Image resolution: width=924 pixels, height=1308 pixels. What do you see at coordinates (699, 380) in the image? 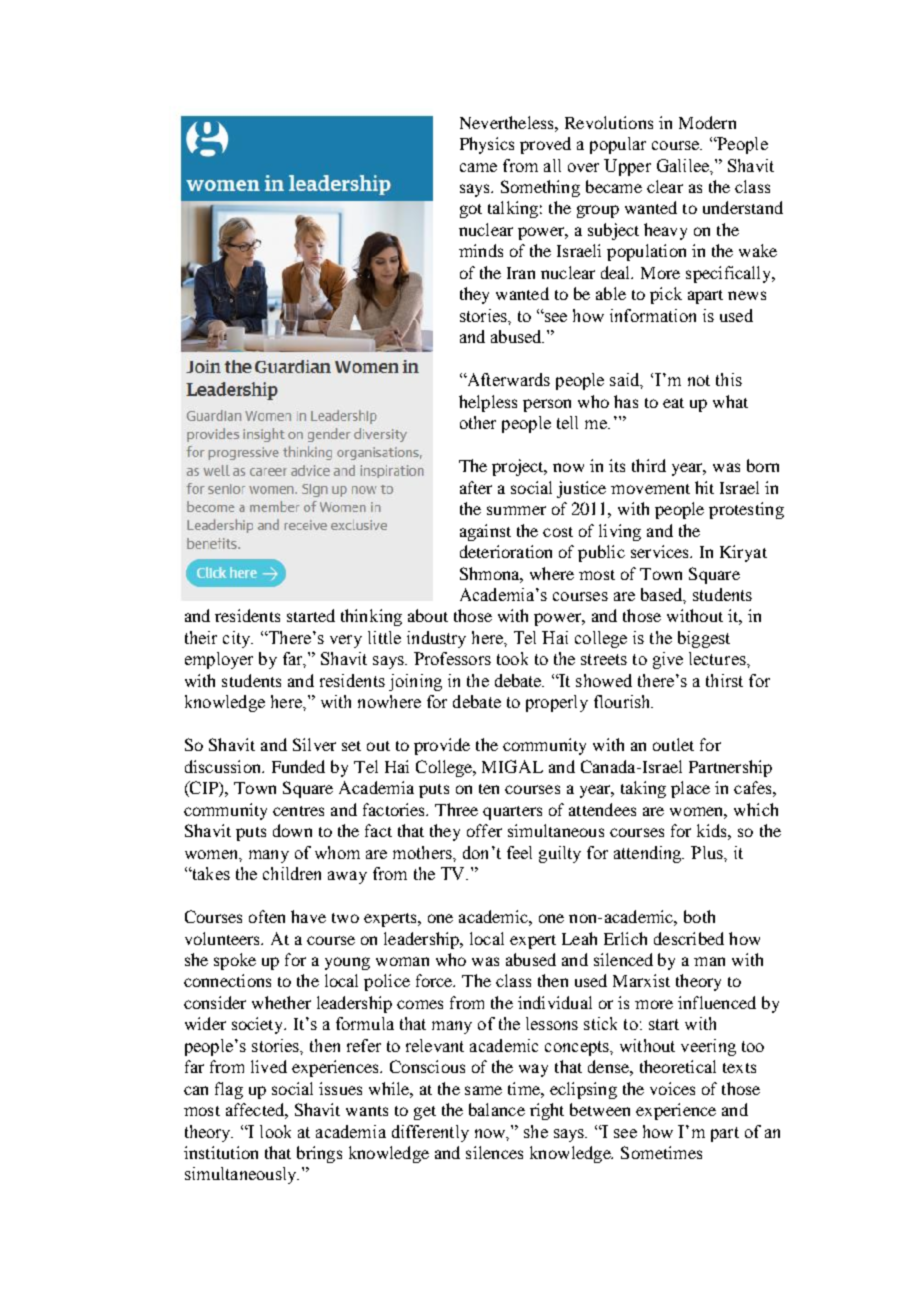
I see `not` at bounding box center [699, 380].
